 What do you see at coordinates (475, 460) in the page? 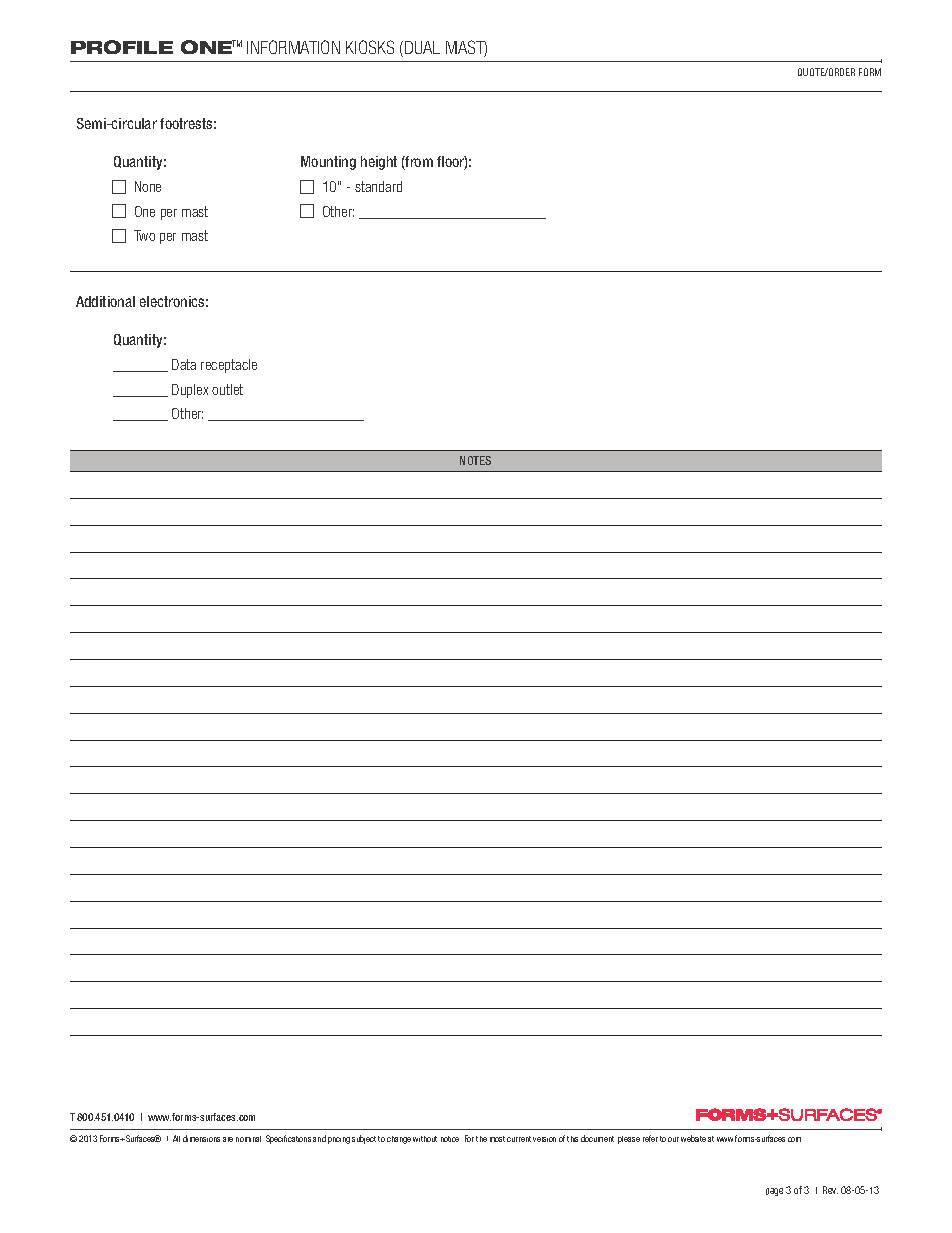
I see `NOTES` at bounding box center [475, 460].
